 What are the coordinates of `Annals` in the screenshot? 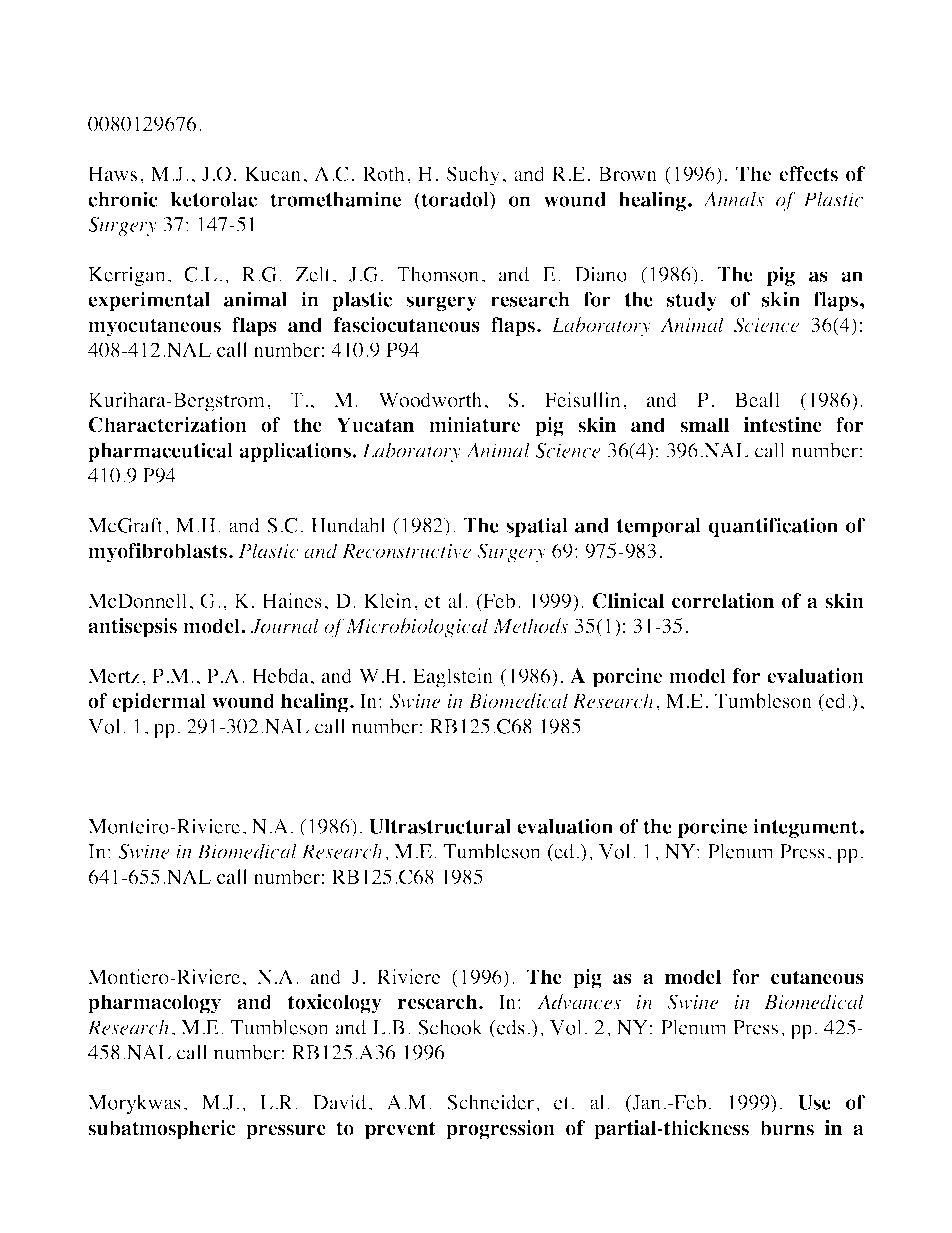 It's located at (733, 199).
